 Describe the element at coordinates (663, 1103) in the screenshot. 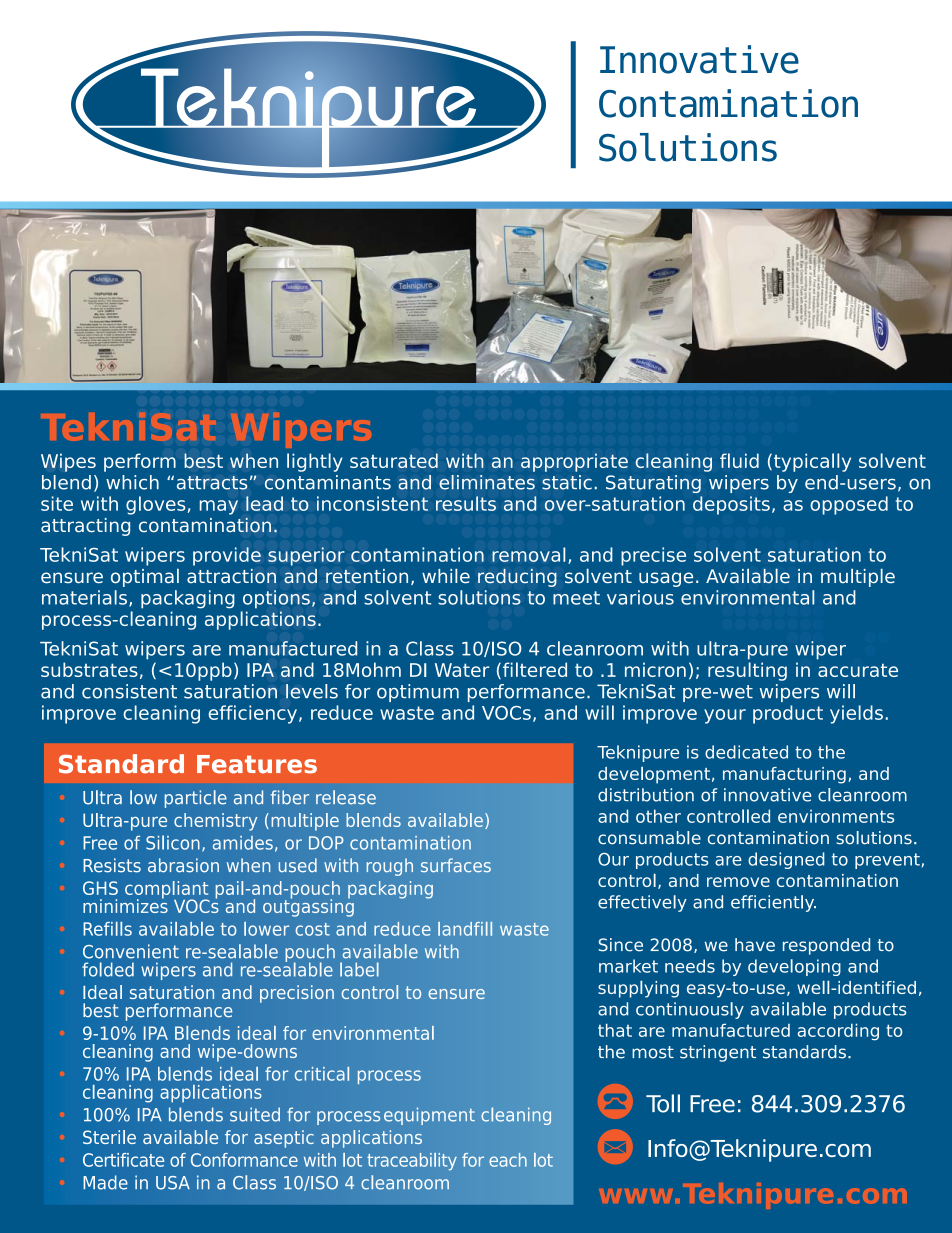

I see `Toll` at that location.
